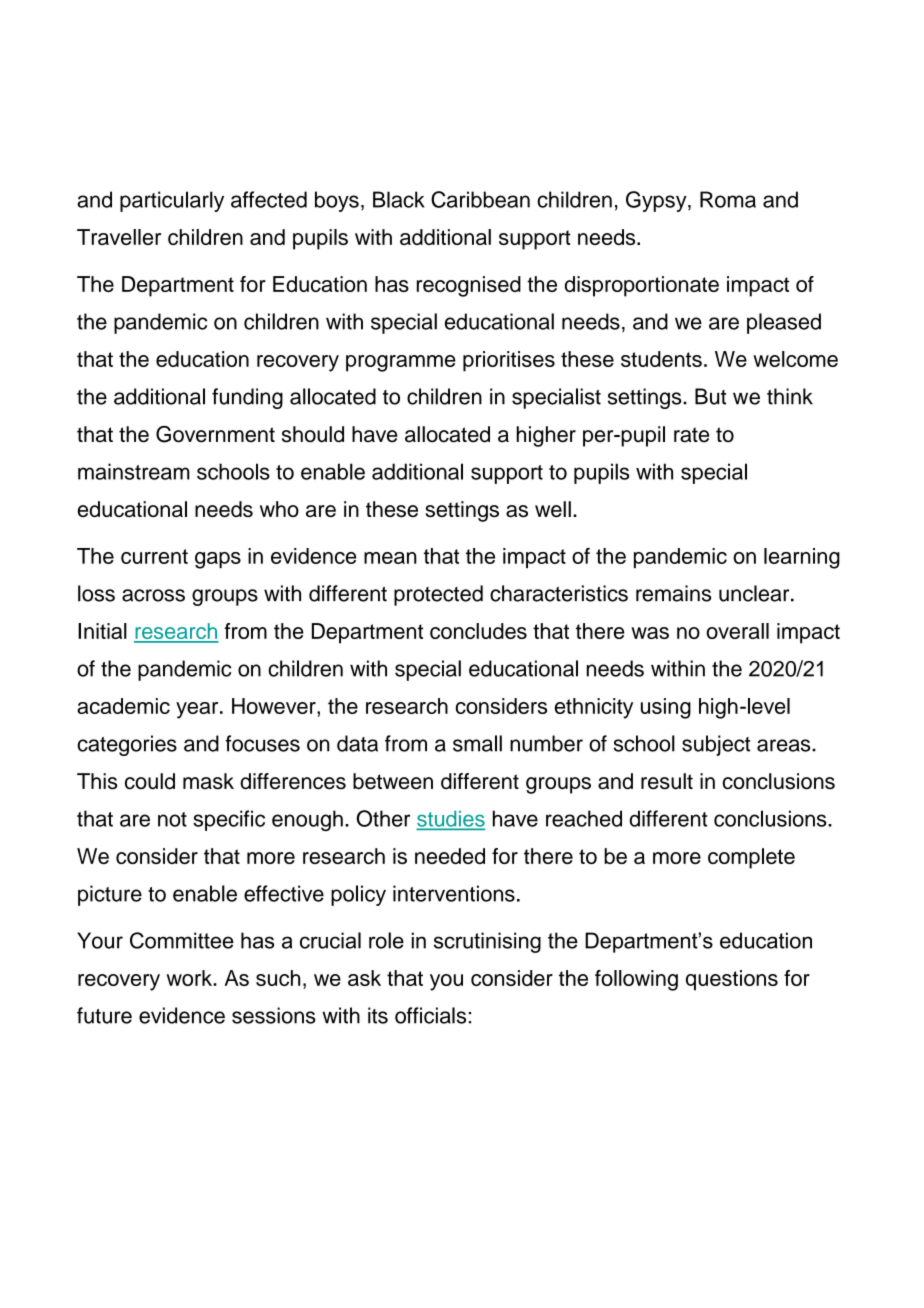  What do you see at coordinates (401, 363) in the screenshot?
I see `programme` at bounding box center [401, 363].
